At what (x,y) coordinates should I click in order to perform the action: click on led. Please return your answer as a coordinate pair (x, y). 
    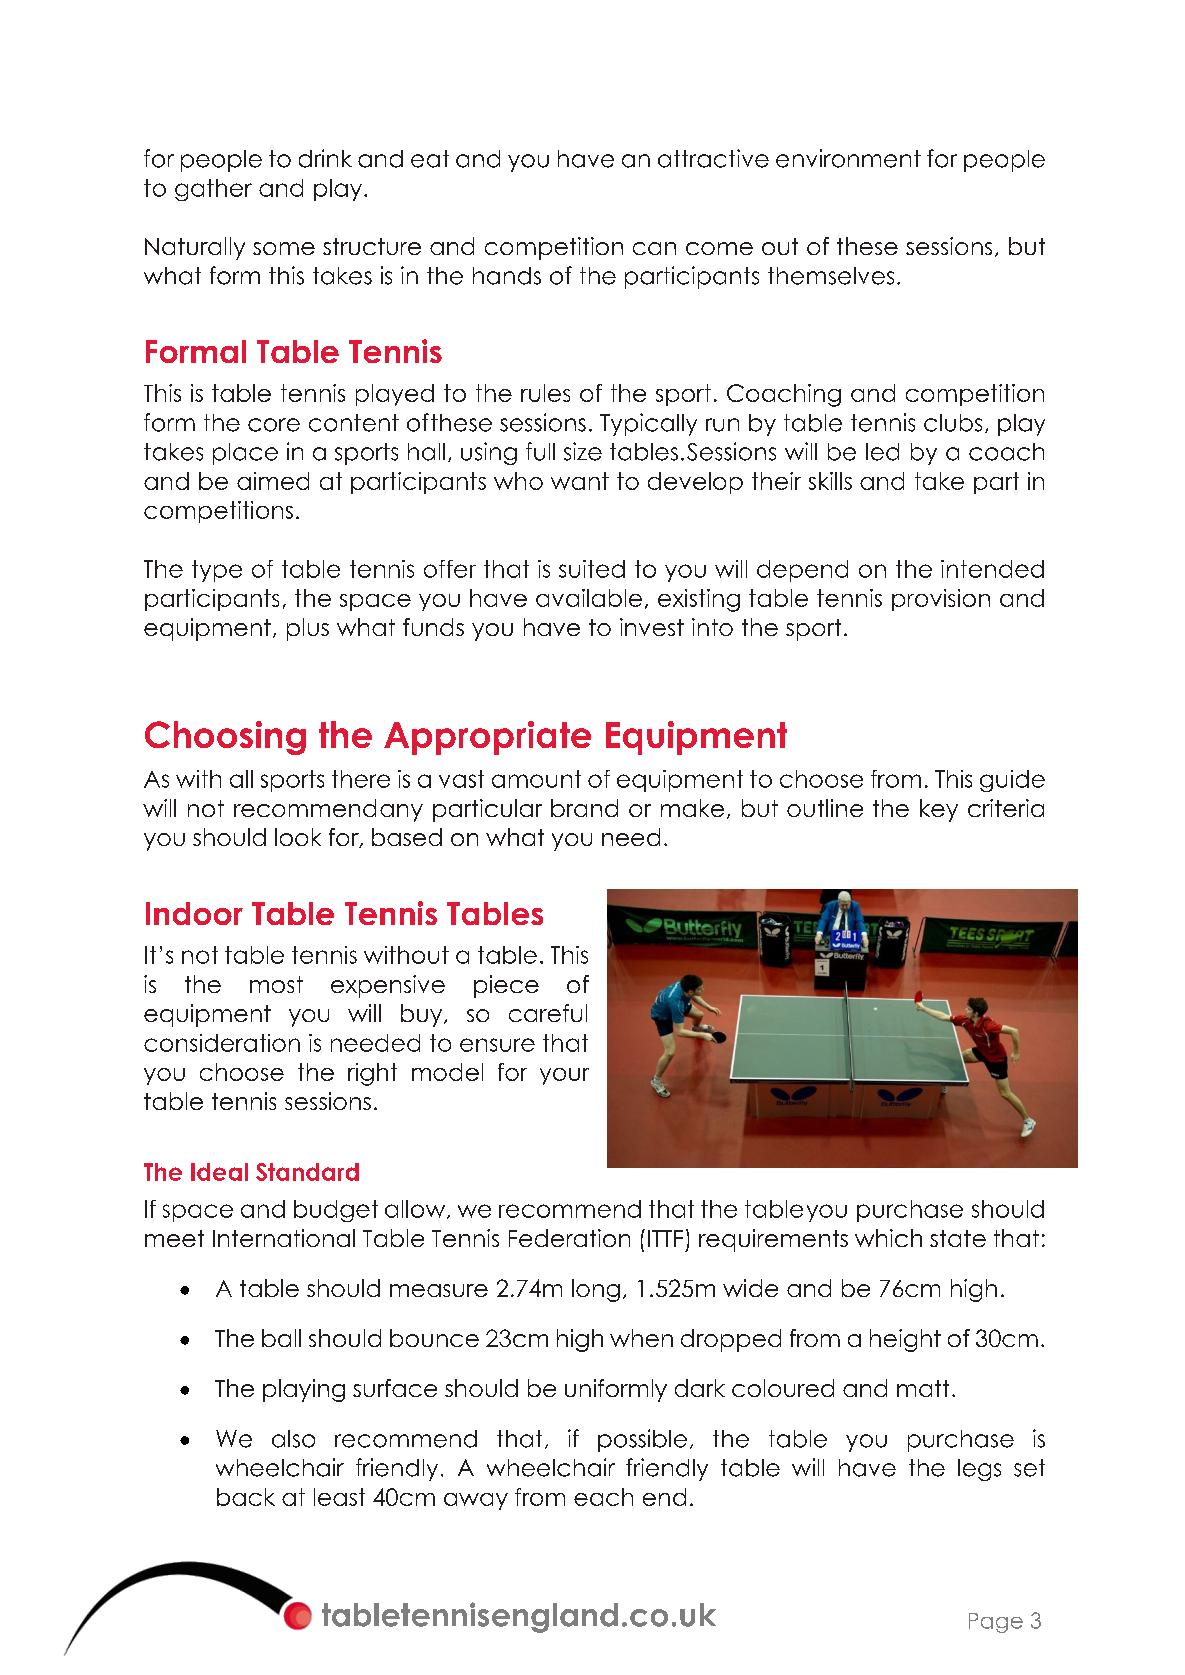
    Looking at the image, I should click on (882, 452).
